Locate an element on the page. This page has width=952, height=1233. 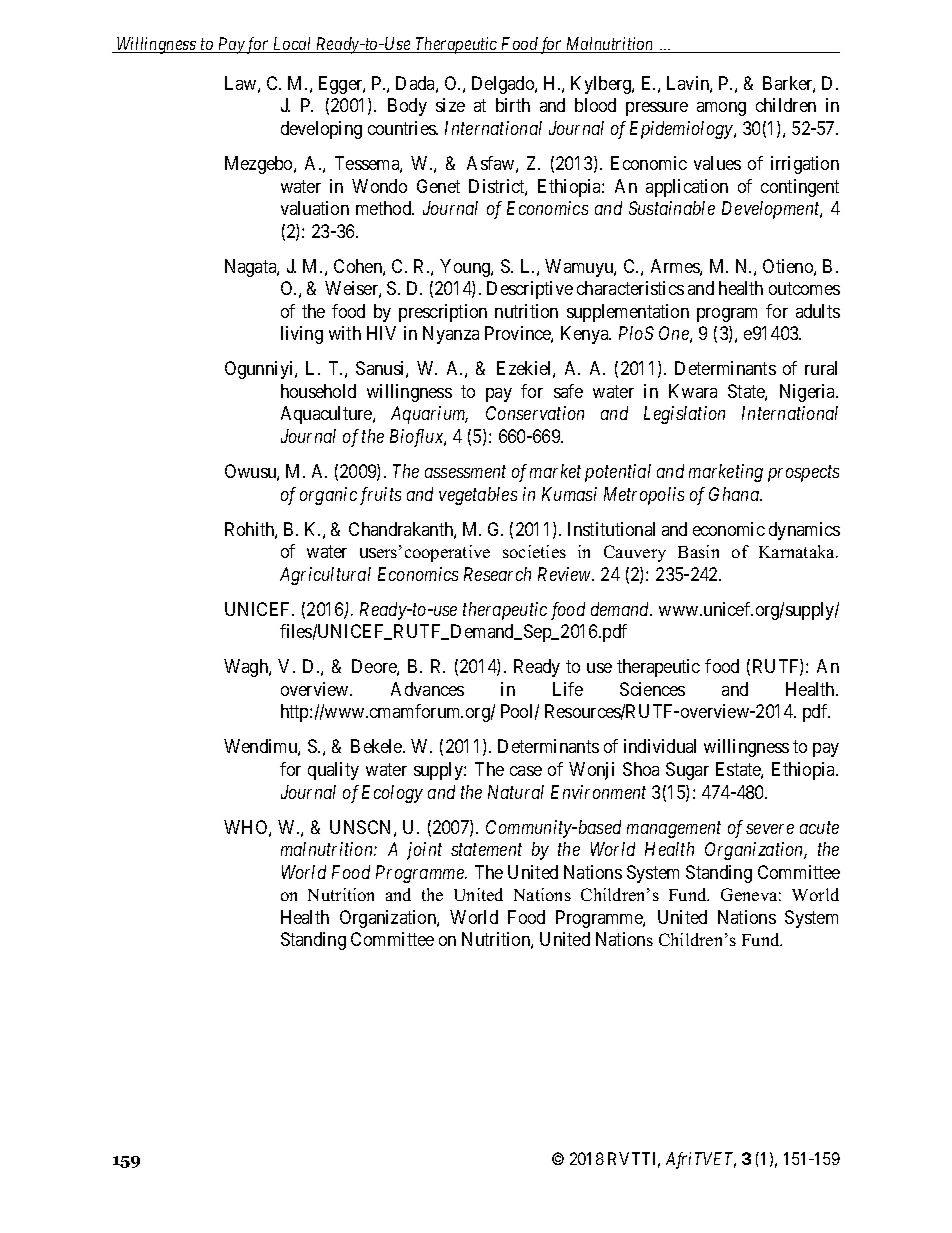
Ecology is located at coordinates (392, 794).
